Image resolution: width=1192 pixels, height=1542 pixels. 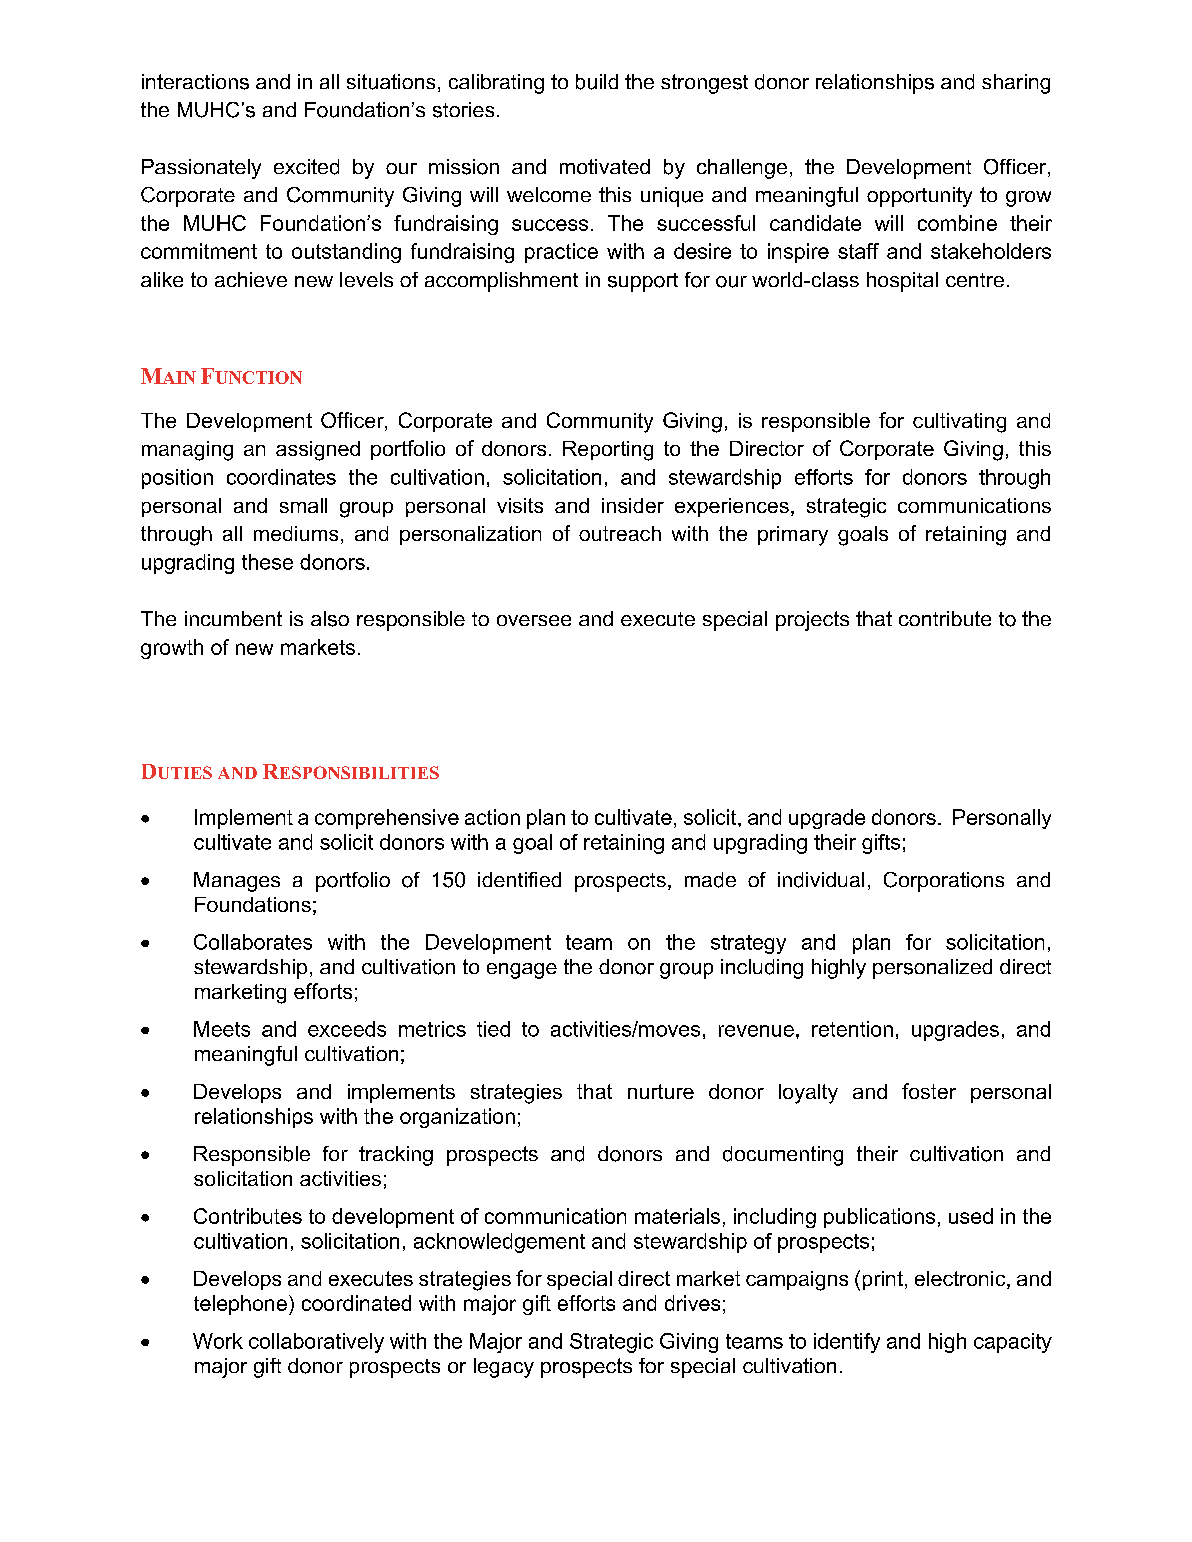 I want to click on projects, so click(x=812, y=621).
